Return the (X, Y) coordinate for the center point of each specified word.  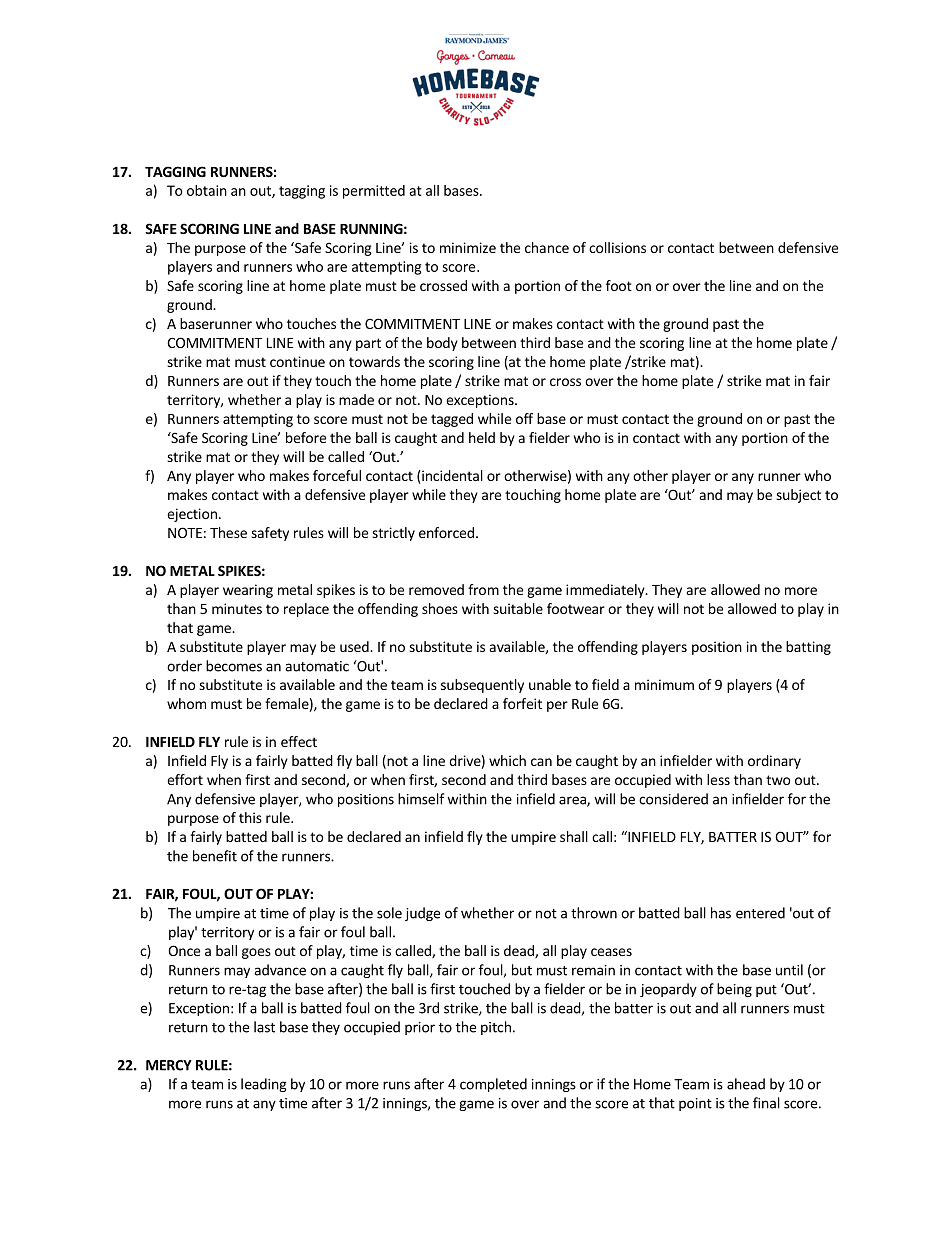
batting (808, 648)
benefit (215, 856)
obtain (207, 190)
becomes (234, 666)
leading (264, 1085)
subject (798, 496)
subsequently (482, 686)
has (721, 913)
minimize (468, 247)
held (482, 437)
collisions (617, 247)
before (306, 437)
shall (574, 836)
